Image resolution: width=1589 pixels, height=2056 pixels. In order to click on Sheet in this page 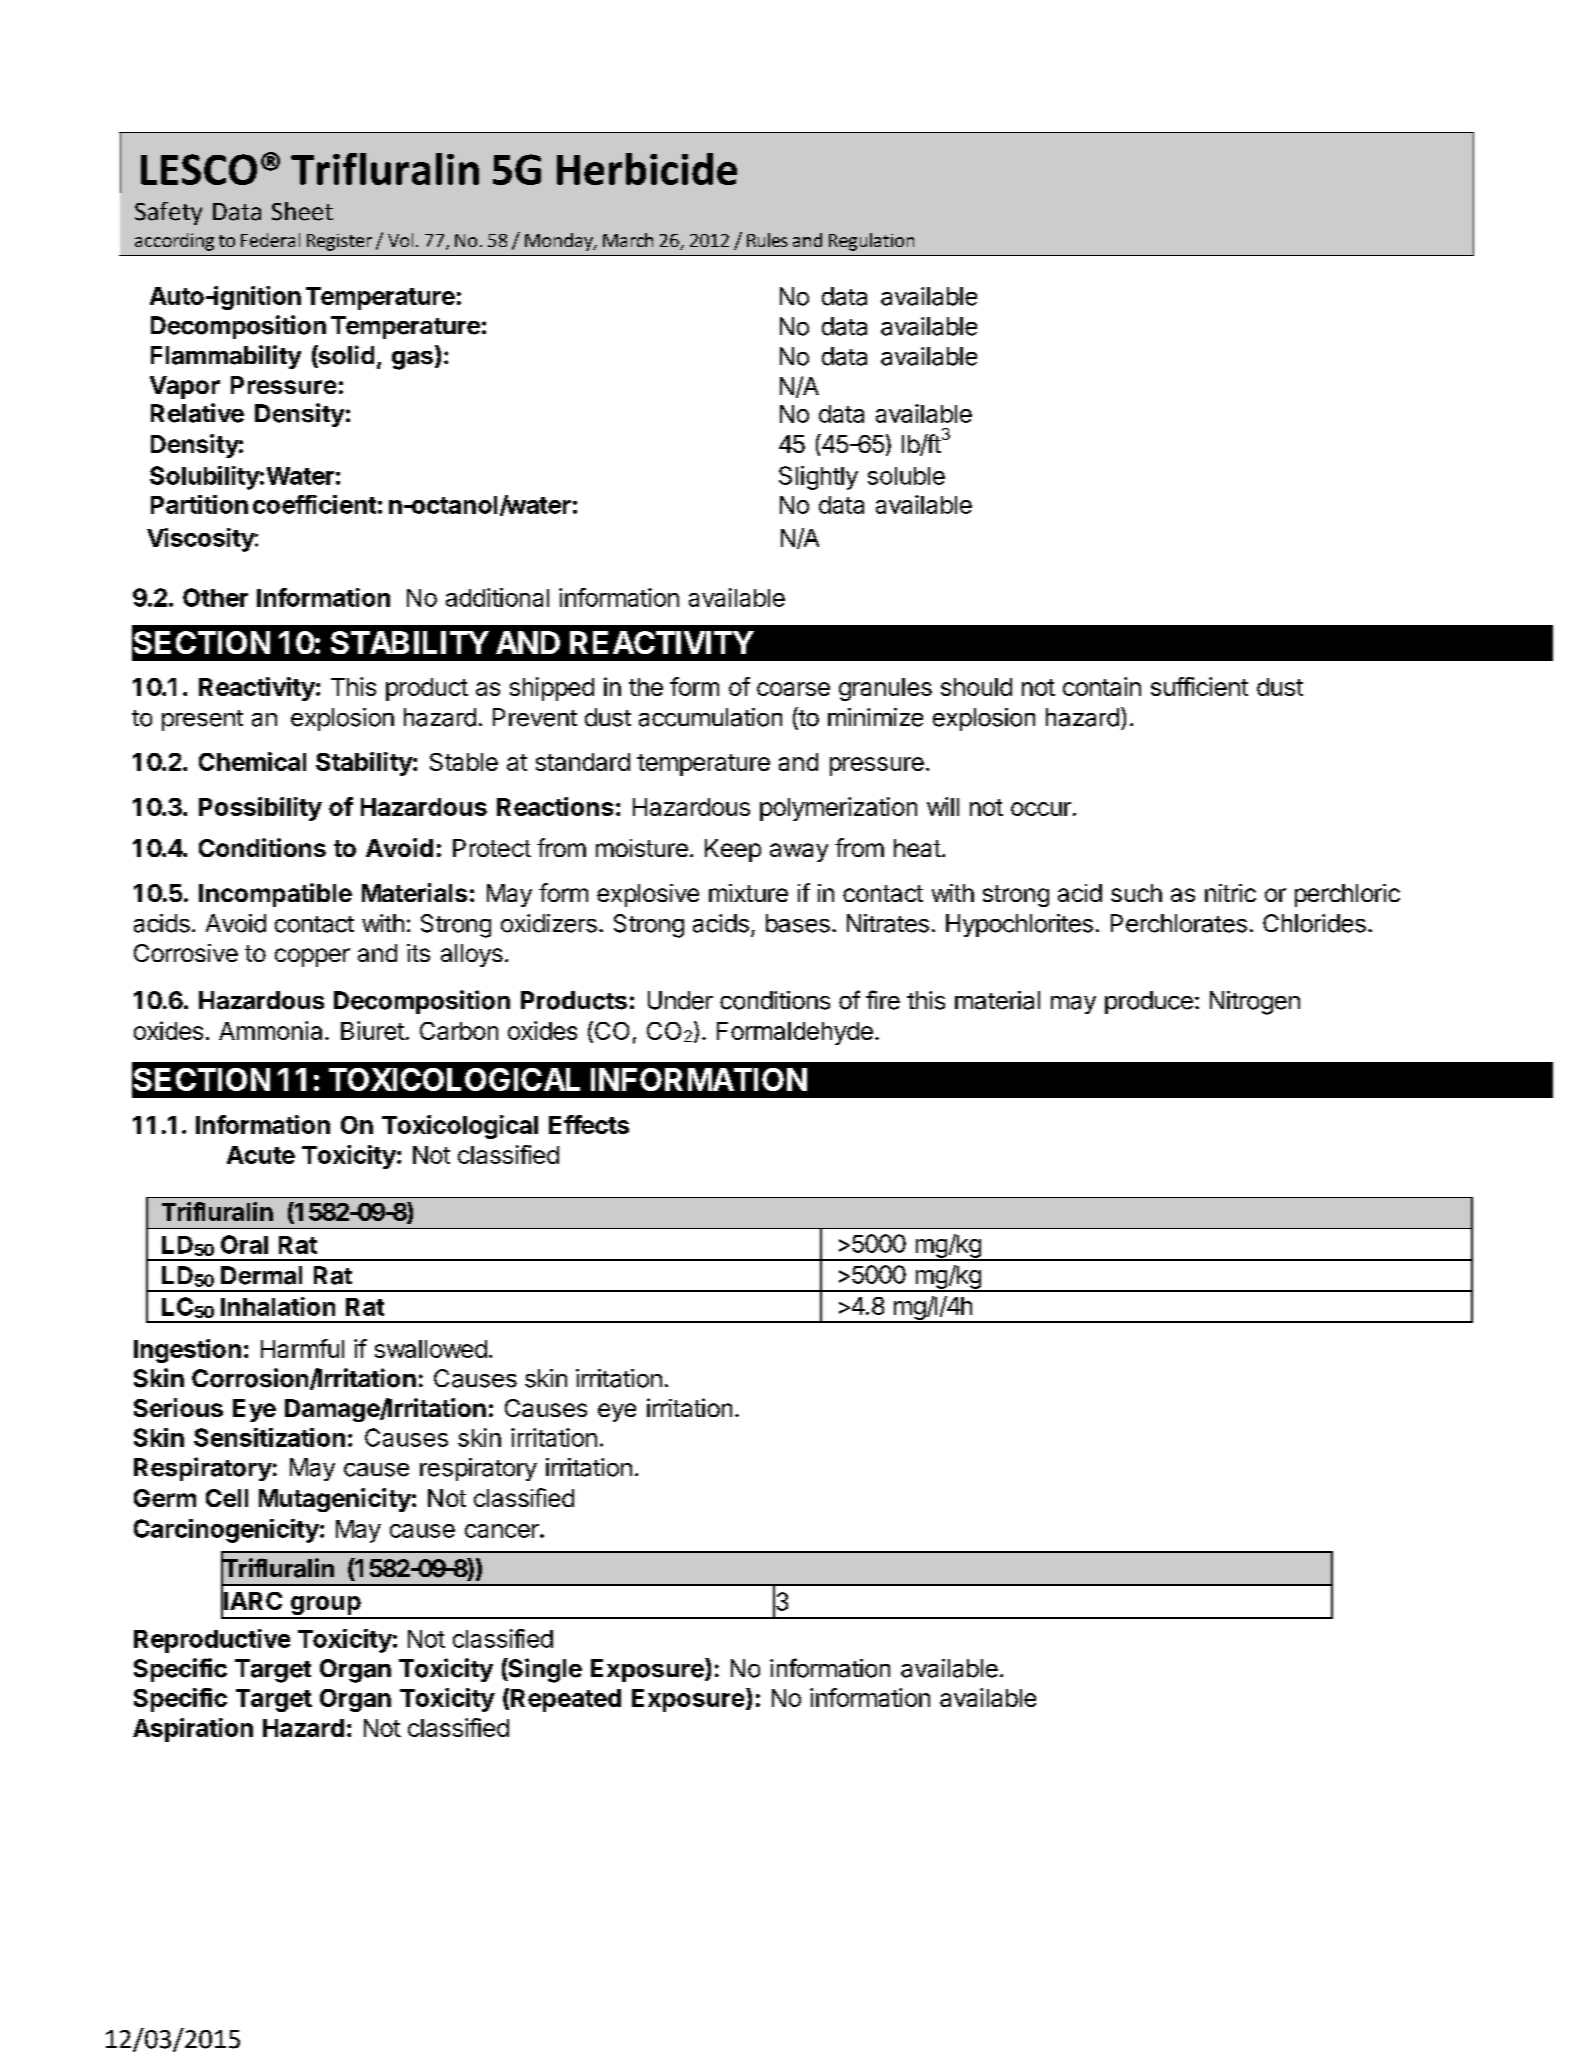, I will do `click(302, 211)`.
